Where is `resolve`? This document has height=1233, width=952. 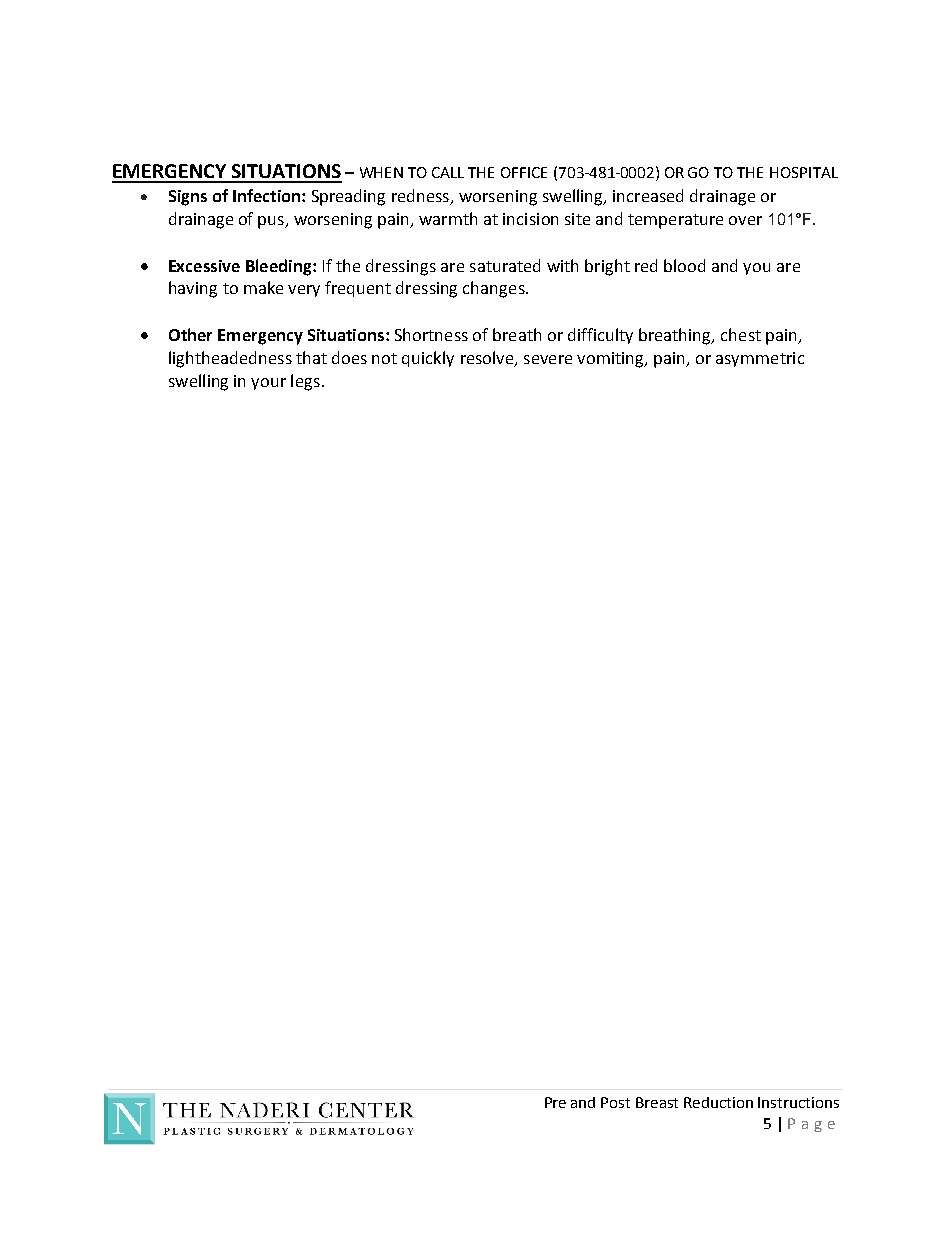 resolve is located at coordinates (488, 359).
